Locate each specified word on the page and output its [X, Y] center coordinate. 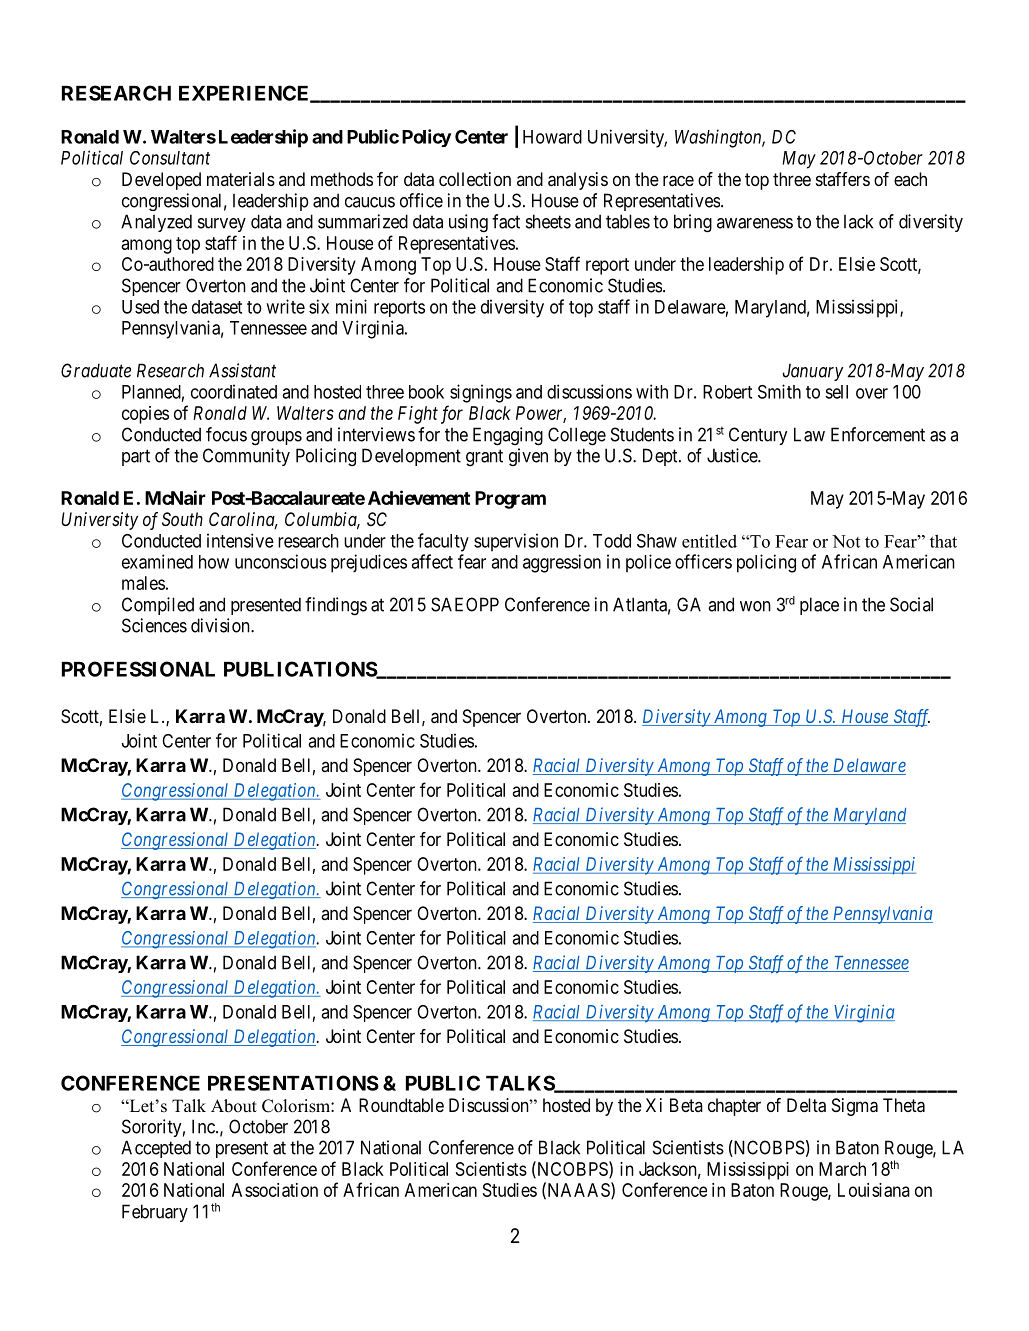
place [819, 606]
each [910, 179]
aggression [562, 563]
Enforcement [878, 434]
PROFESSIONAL [138, 669]
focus [226, 434]
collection [475, 179]
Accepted [156, 1149]
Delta [806, 1105]
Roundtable [401, 1105]
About [234, 1106]
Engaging [508, 436]
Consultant [170, 158]
